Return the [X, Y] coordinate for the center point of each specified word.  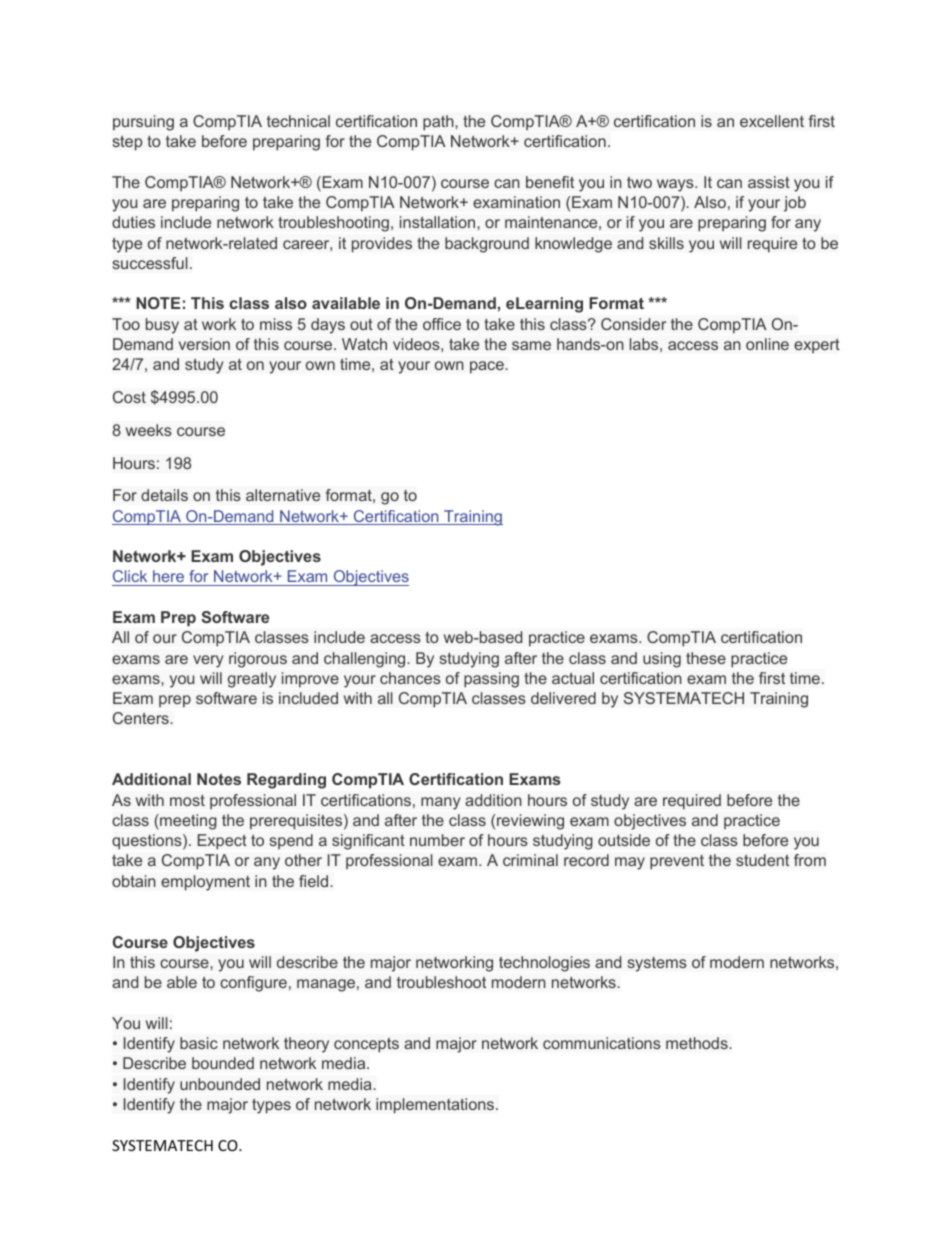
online [767, 344]
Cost [129, 397]
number [437, 840]
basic [199, 1043]
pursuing [143, 123]
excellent [772, 121]
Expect [222, 842]
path [439, 123]
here [169, 578]
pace [488, 367]
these [706, 658]
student [762, 860]
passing [491, 680]
